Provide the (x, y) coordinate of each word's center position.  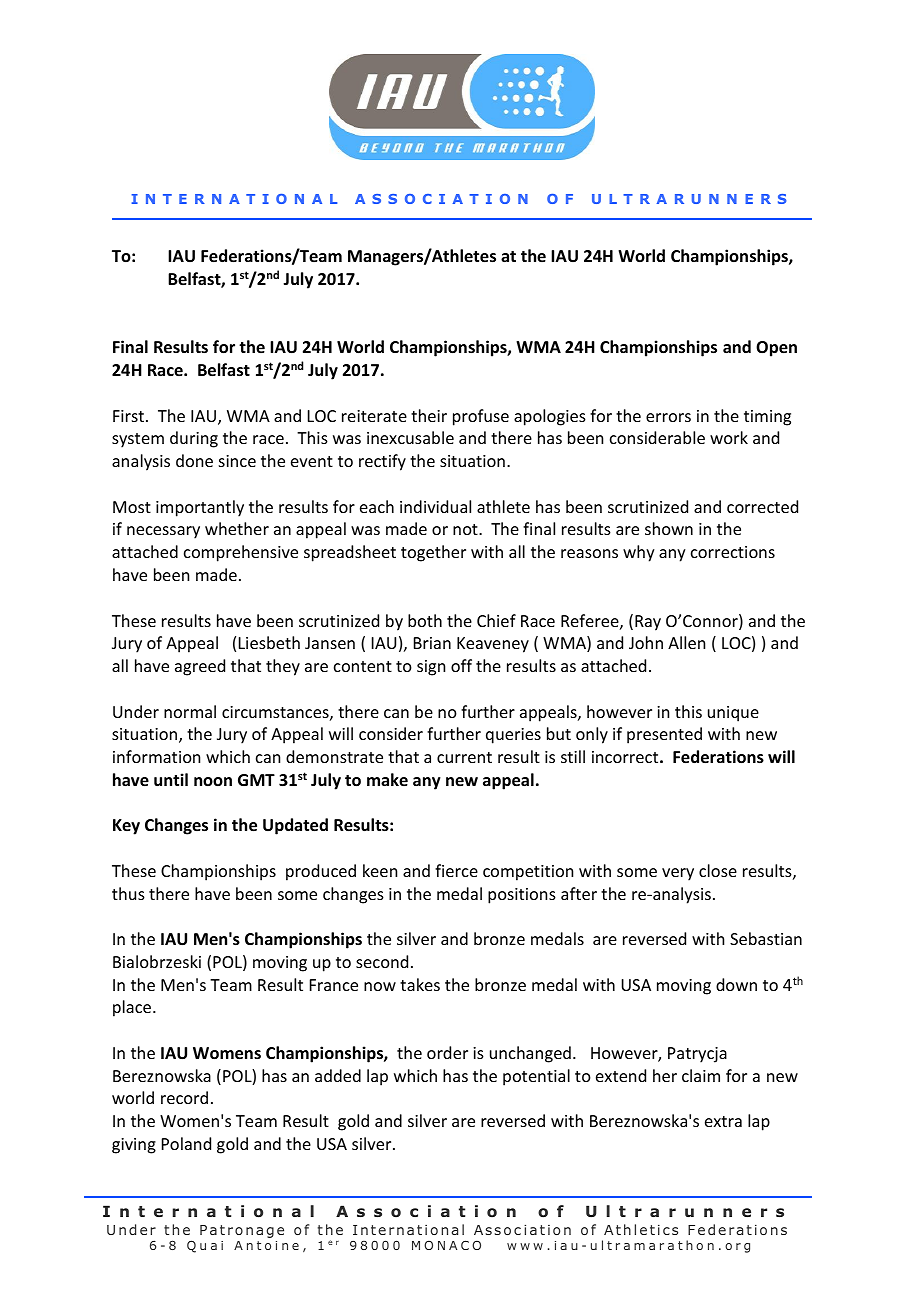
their (429, 415)
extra (723, 1121)
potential (536, 1077)
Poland (186, 1143)
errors (668, 417)
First (130, 416)
